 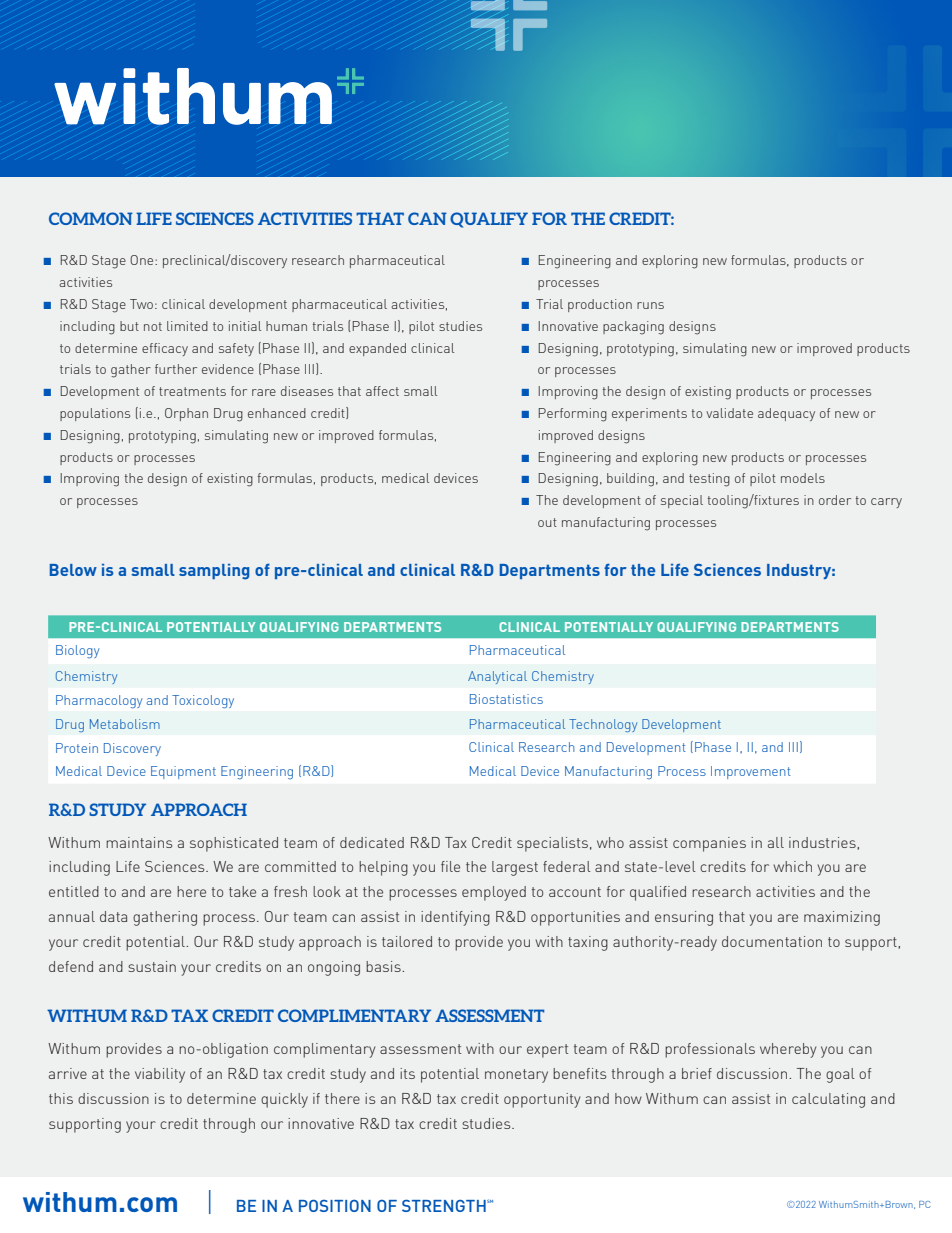 I want to click on calculating, so click(x=828, y=1100).
